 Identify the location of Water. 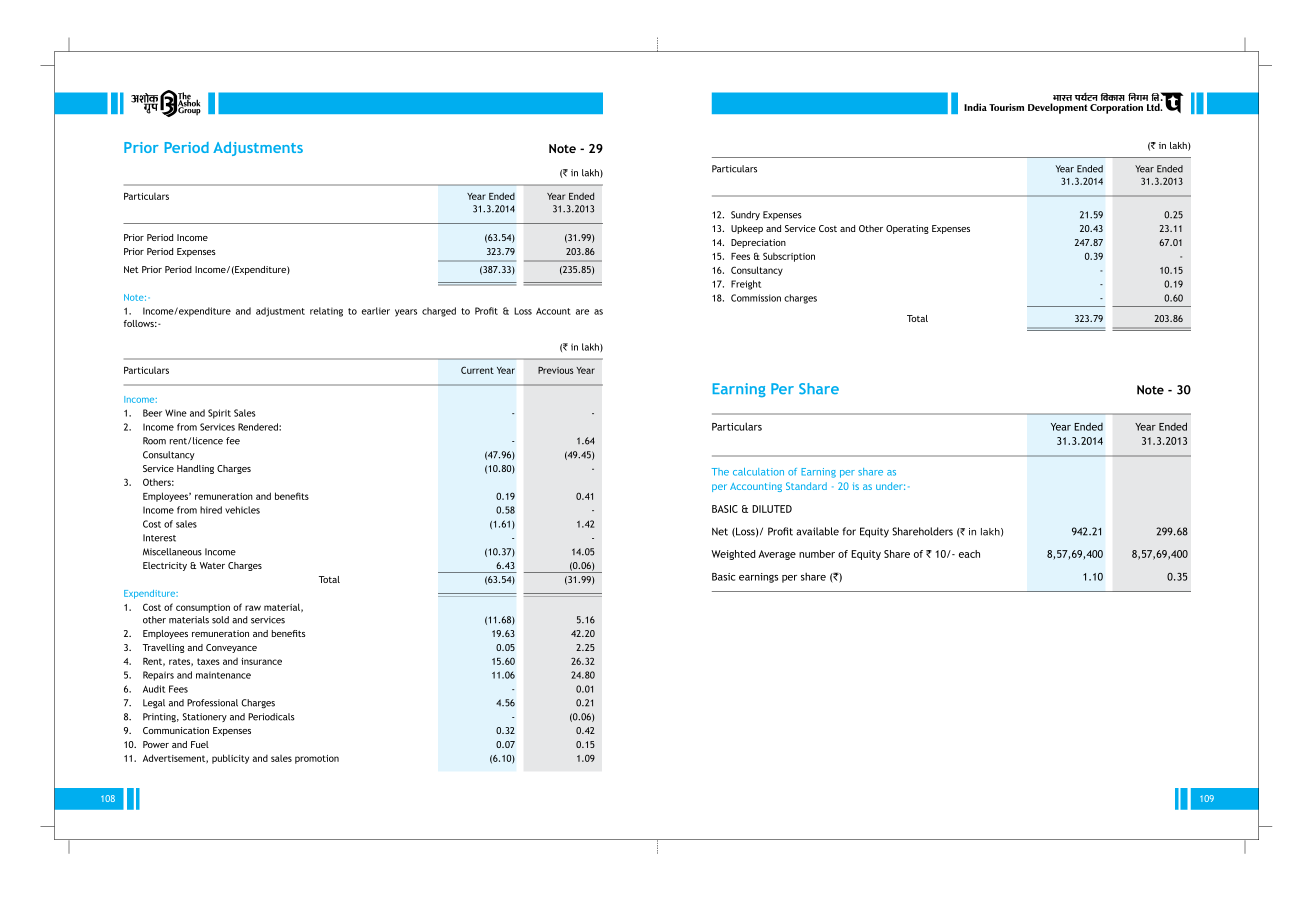
(212, 565).
